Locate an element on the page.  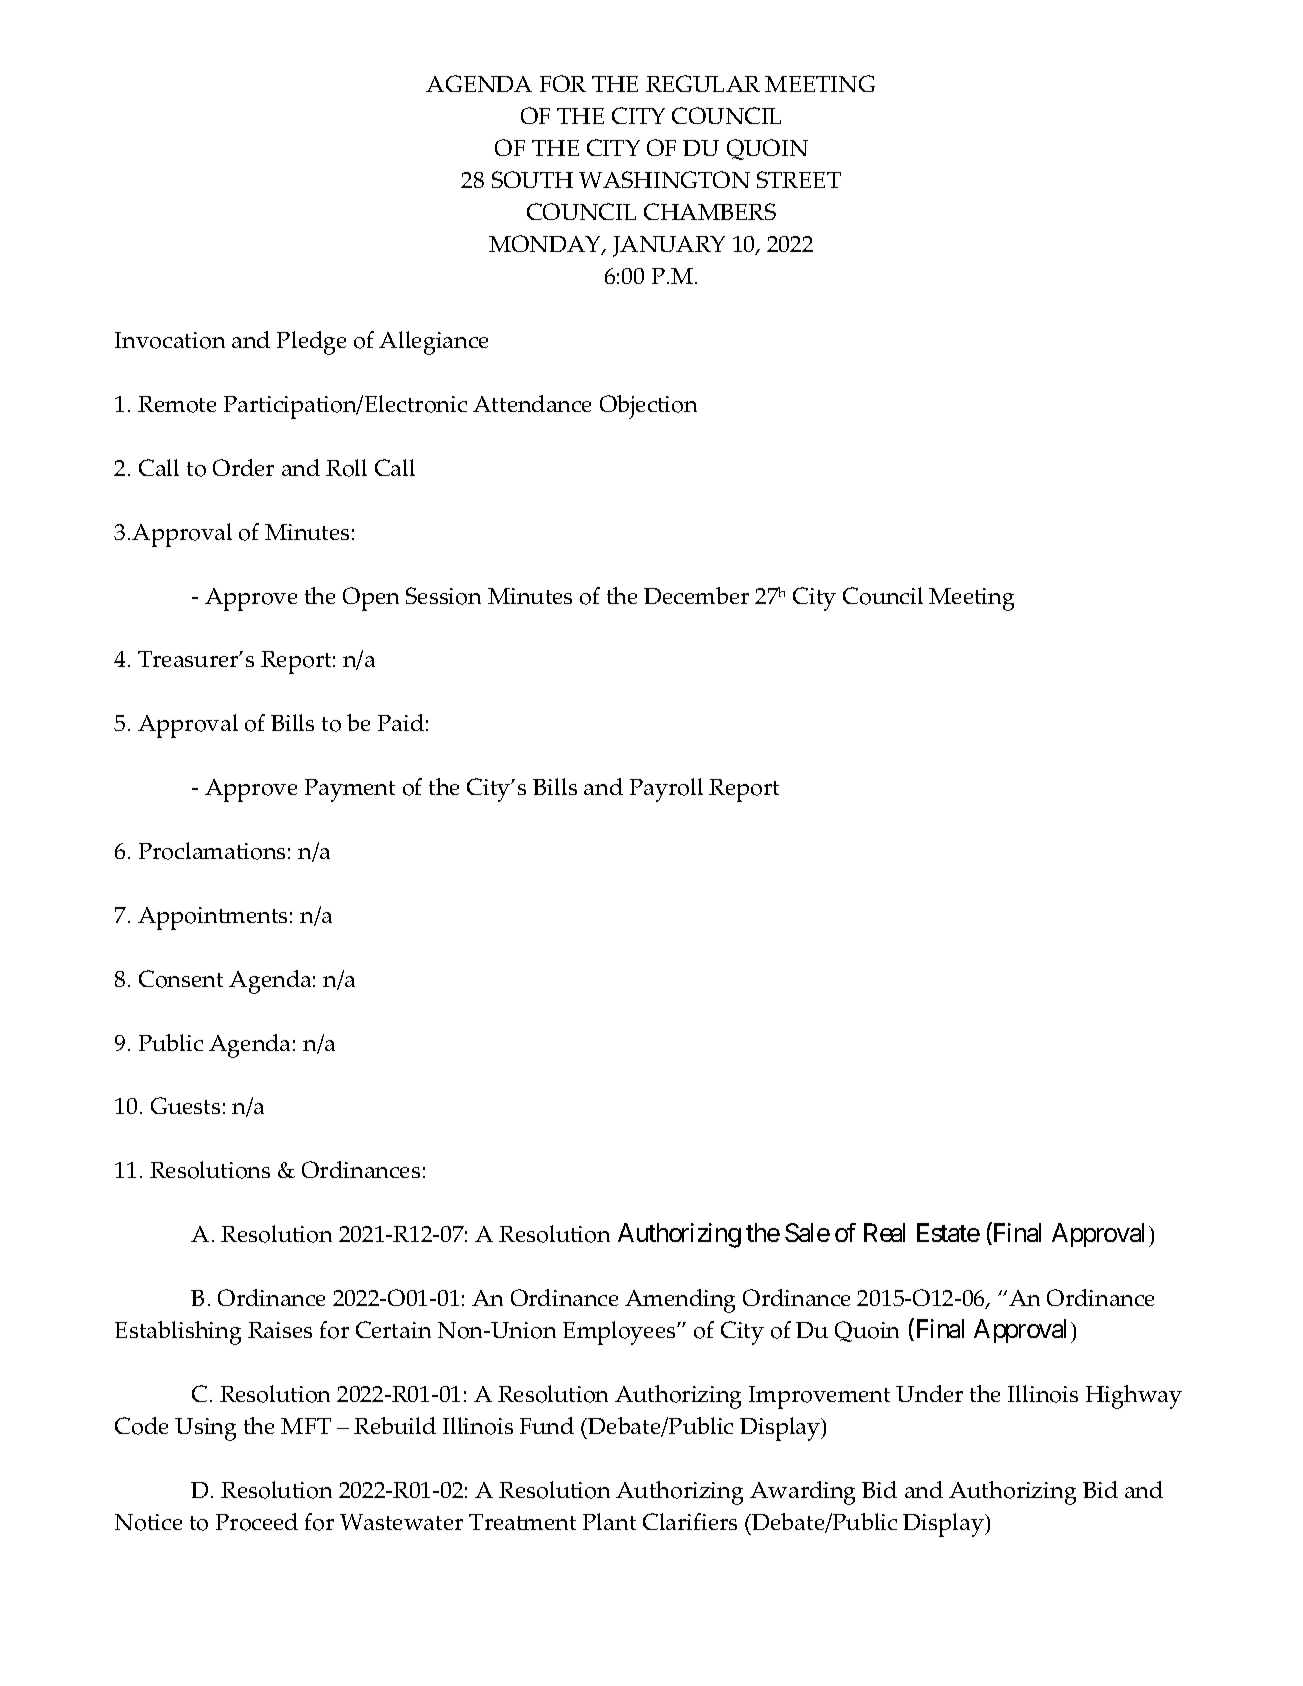
Sale is located at coordinates (807, 1232).
